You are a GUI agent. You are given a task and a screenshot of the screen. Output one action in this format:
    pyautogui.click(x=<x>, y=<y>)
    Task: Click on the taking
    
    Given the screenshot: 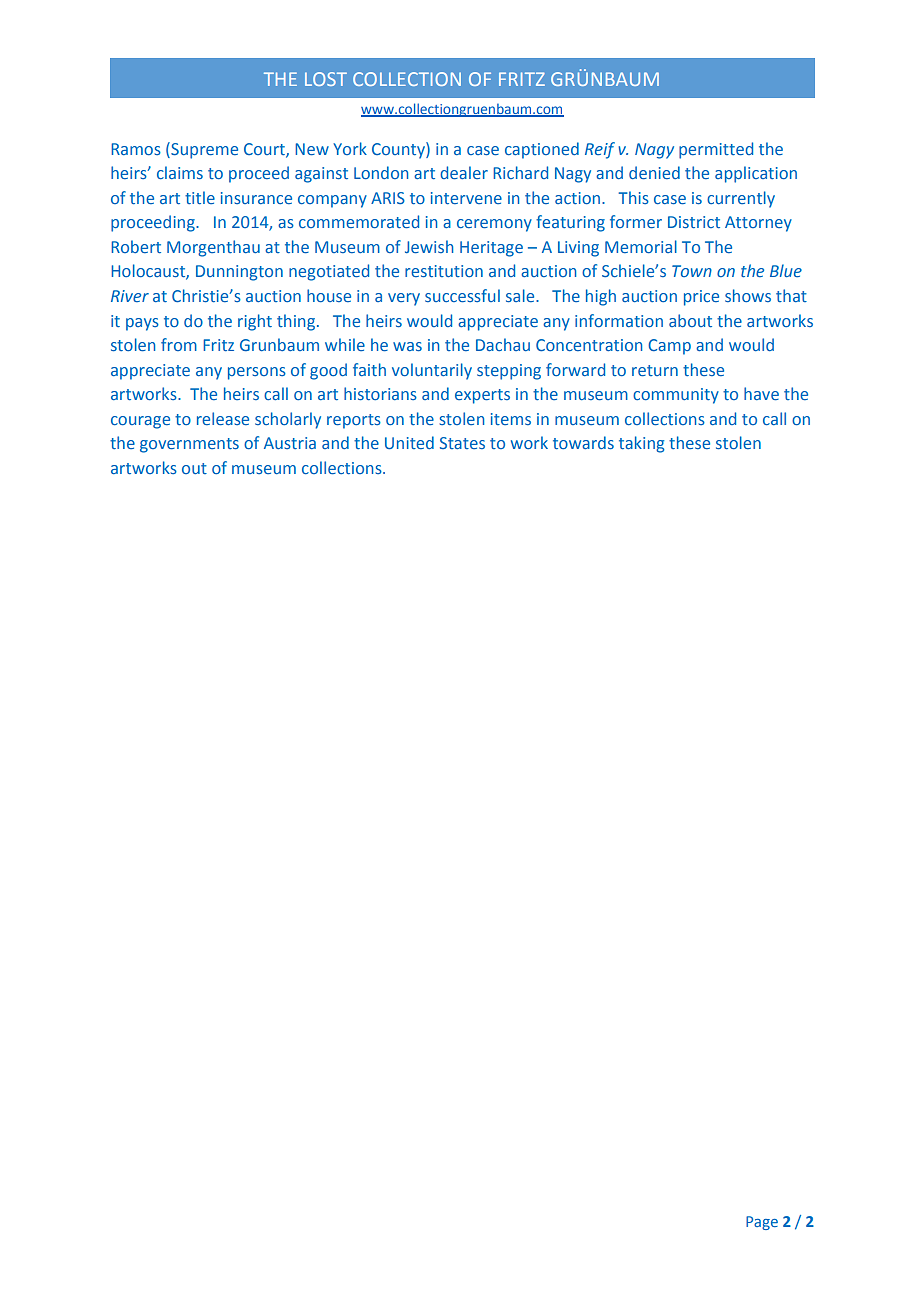 What is the action you would take?
    pyautogui.click(x=642, y=444)
